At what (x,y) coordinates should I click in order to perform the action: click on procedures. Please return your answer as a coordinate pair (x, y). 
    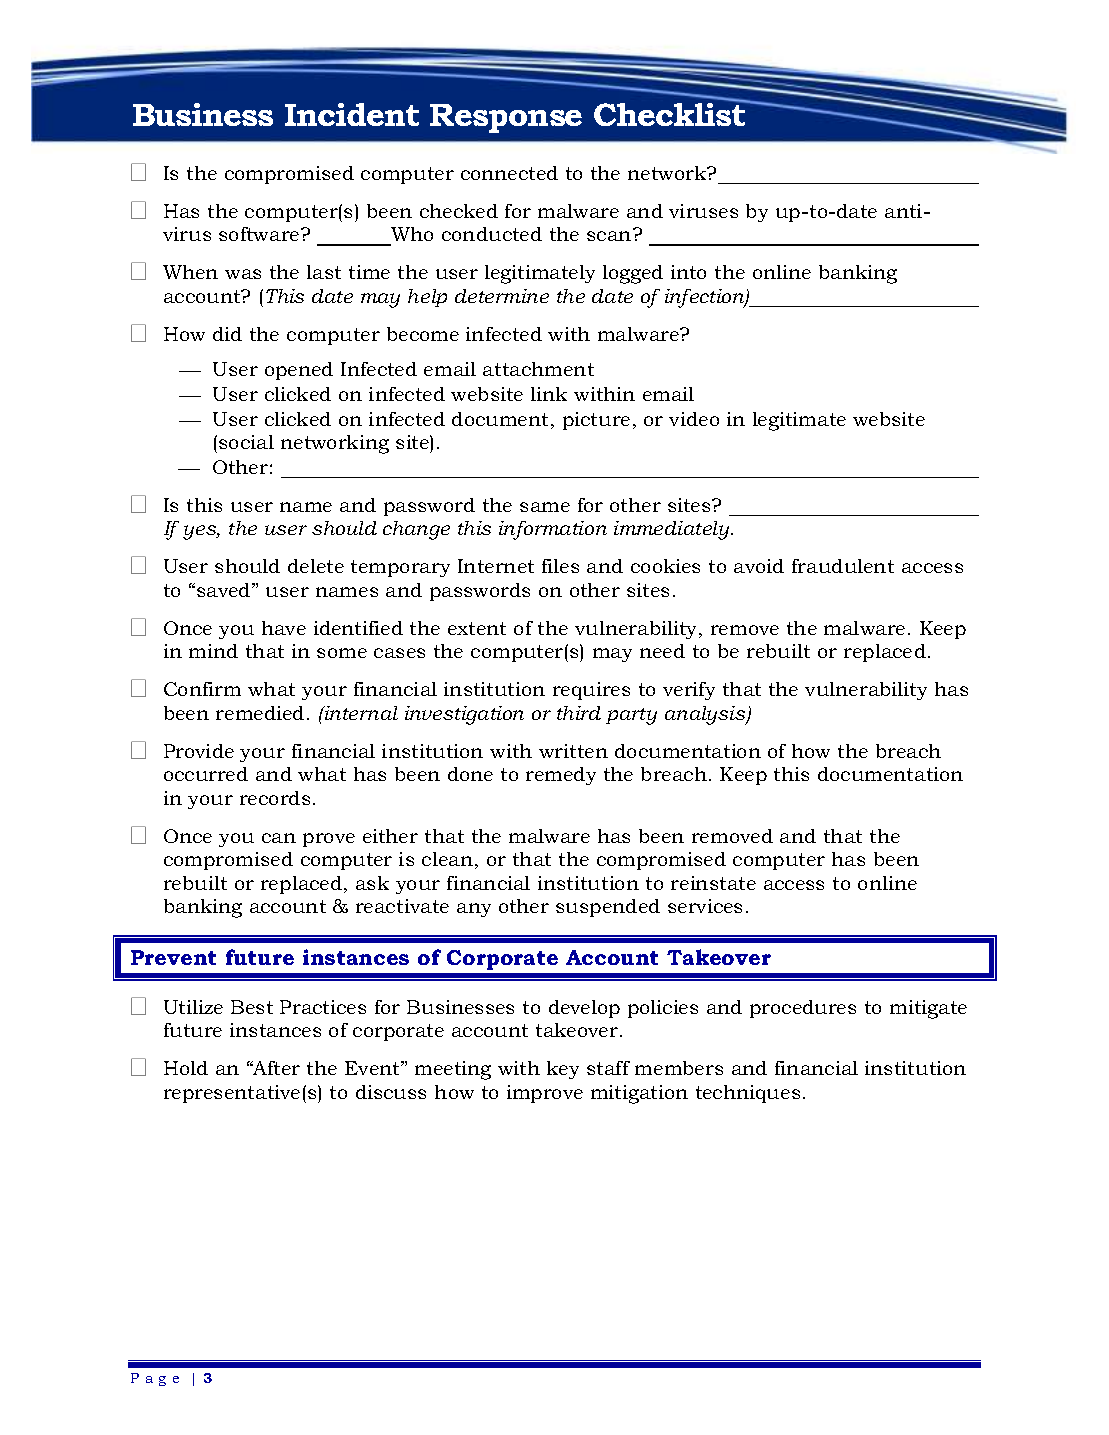
    Looking at the image, I should click on (803, 1009).
